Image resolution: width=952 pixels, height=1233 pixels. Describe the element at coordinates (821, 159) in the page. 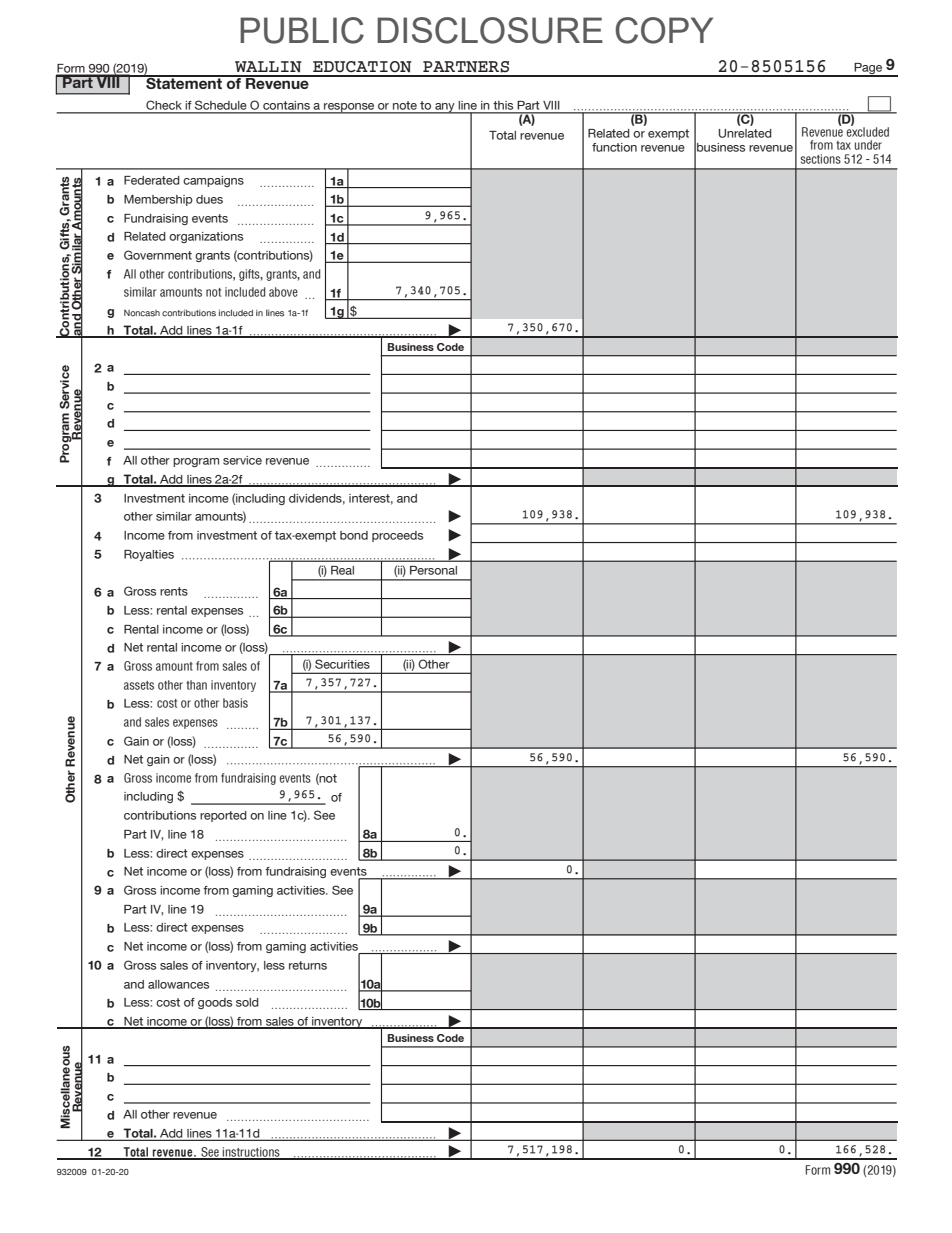

I see `sections` at that location.
